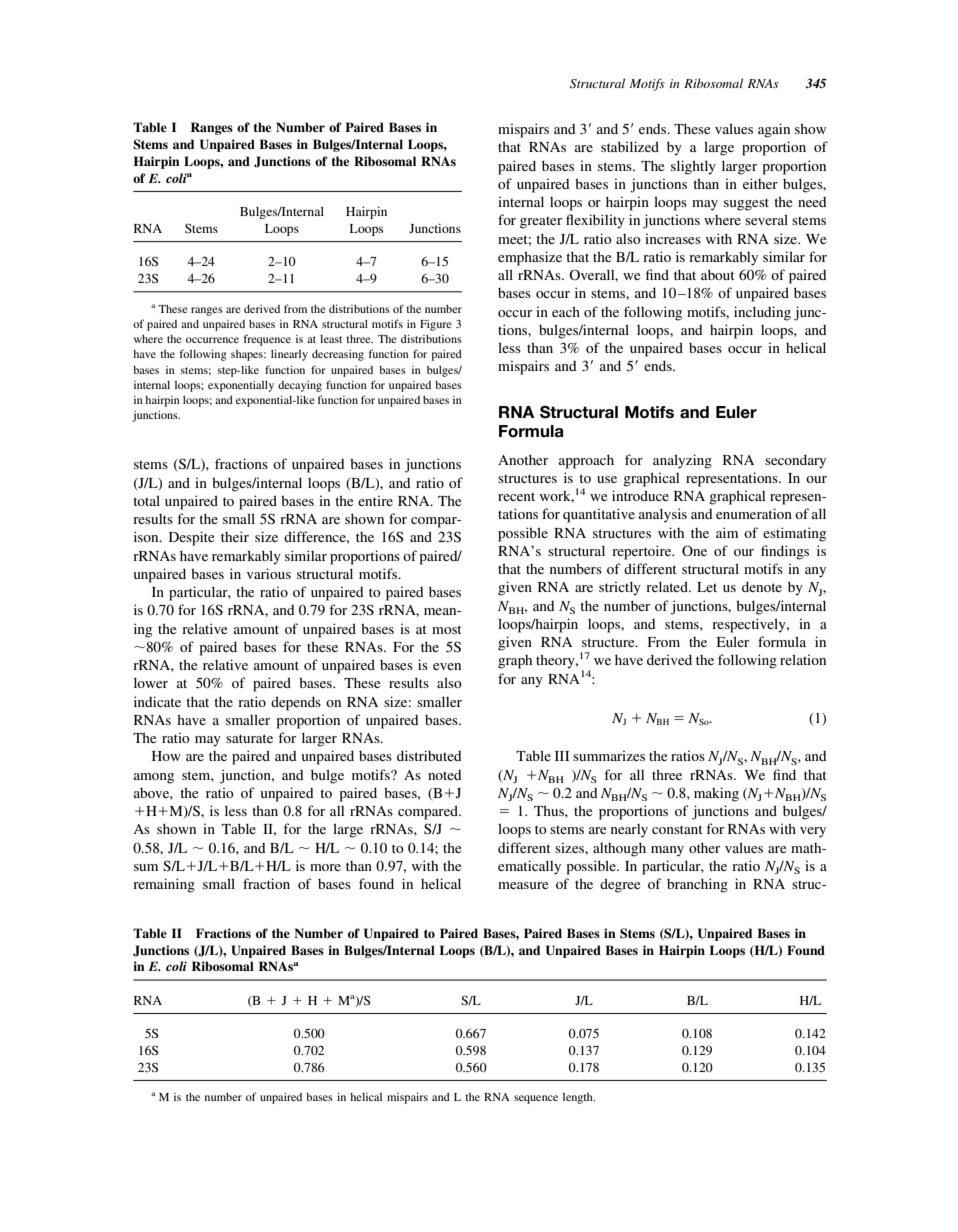  Describe the element at coordinates (523, 885) in the image. I see `measure` at that location.
